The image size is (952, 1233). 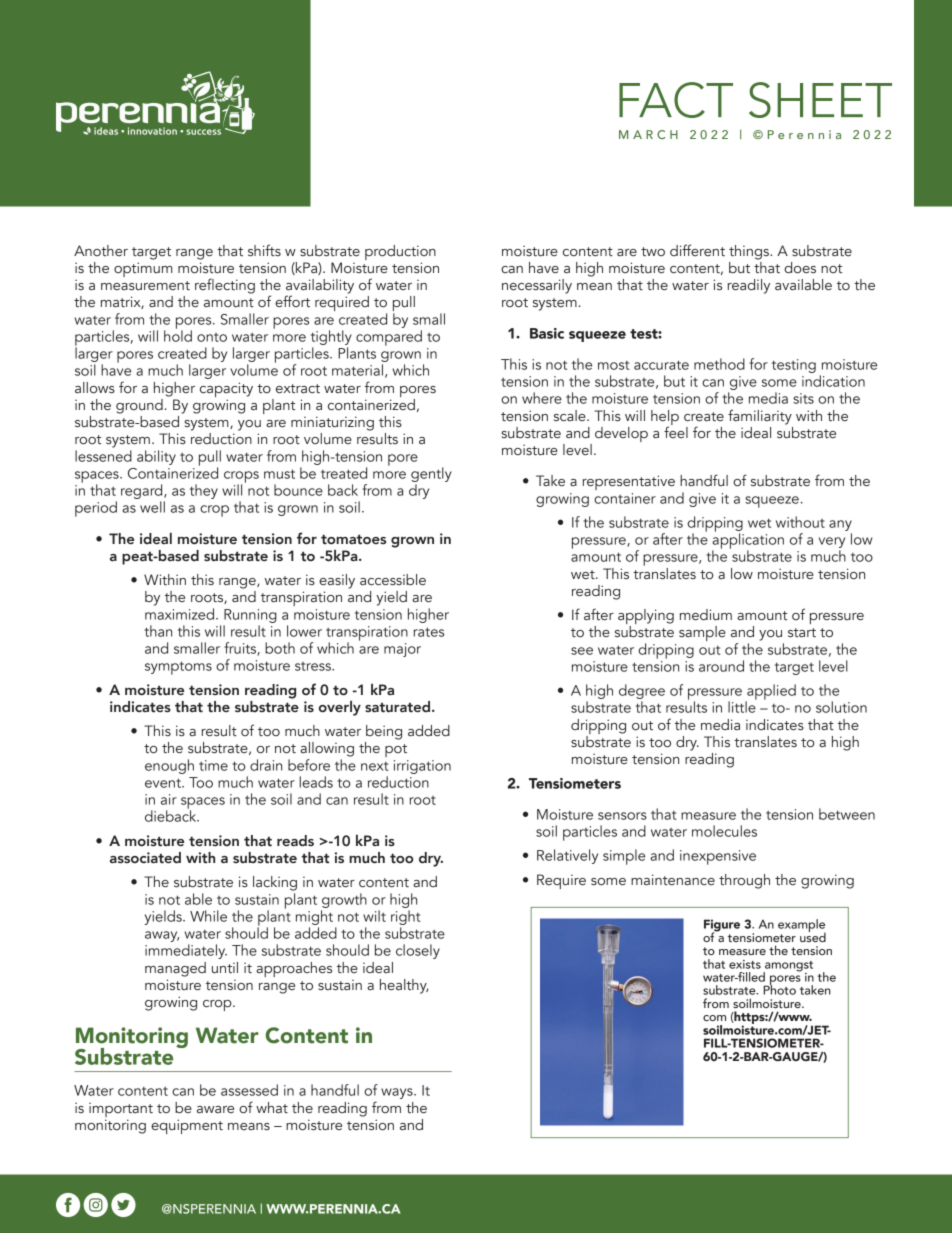 What do you see at coordinates (152, 507) in the page?
I see `well` at bounding box center [152, 507].
